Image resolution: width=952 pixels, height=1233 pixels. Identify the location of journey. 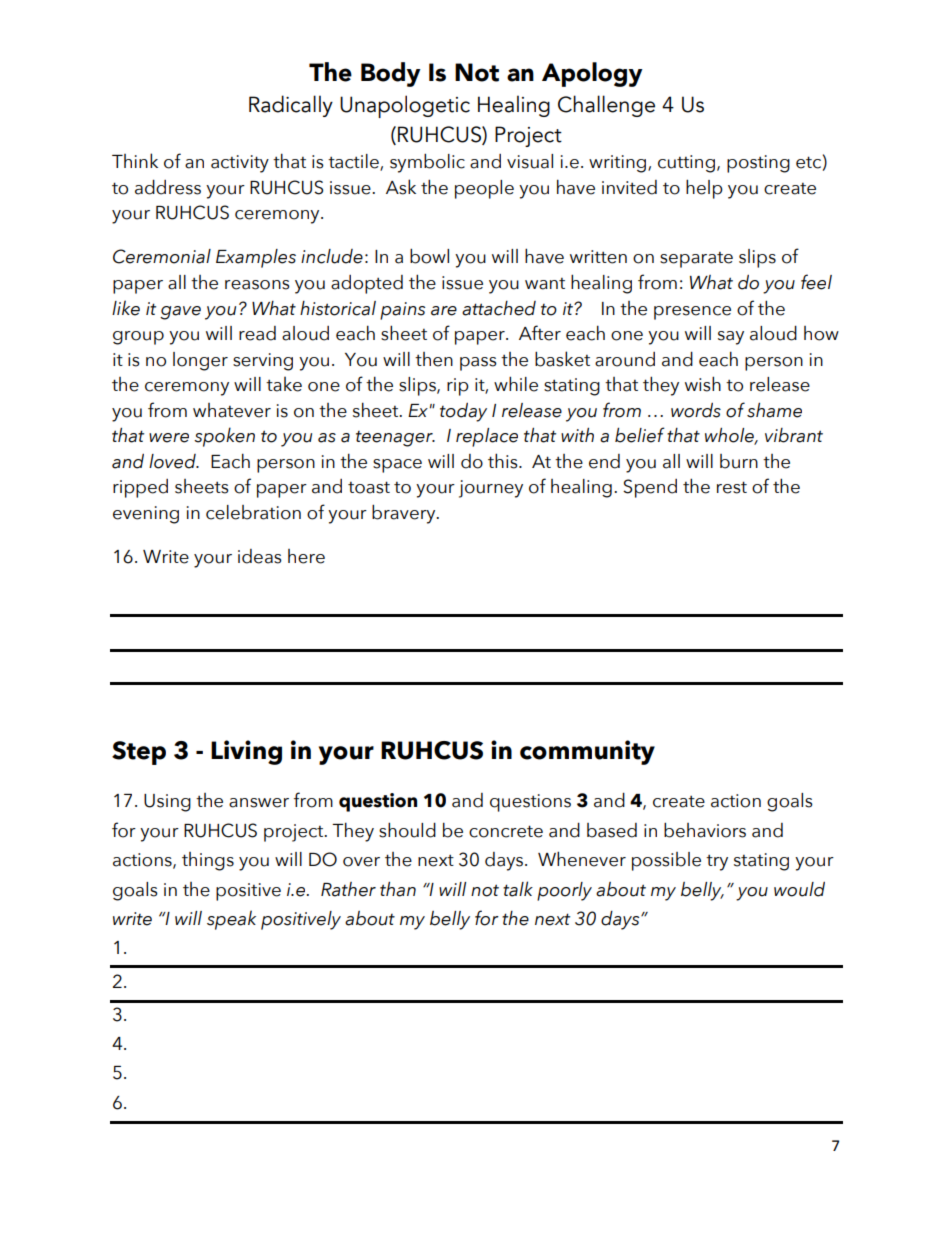
(491, 489).
